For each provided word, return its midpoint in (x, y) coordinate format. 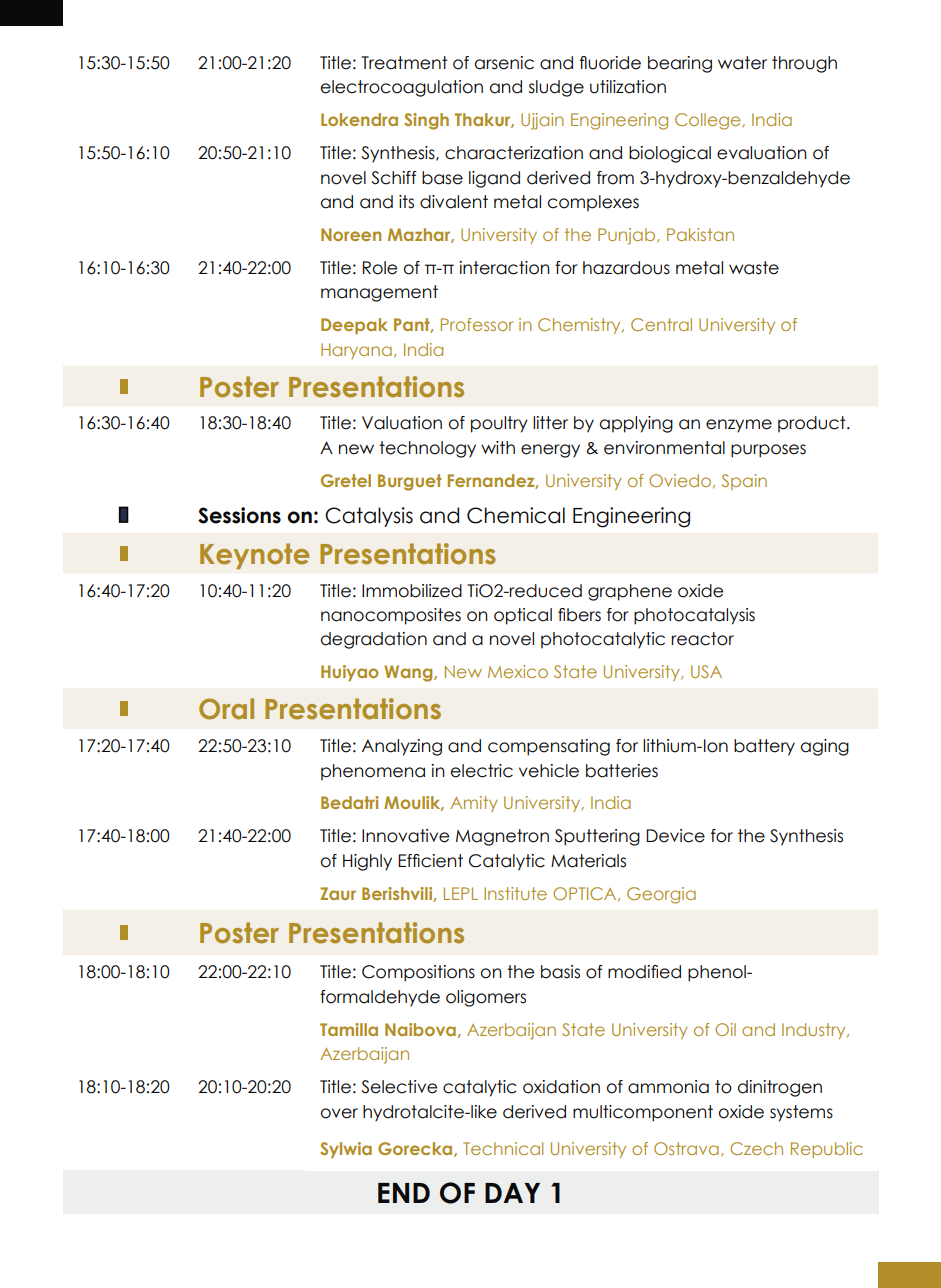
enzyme (739, 426)
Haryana (356, 351)
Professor (477, 324)
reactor (702, 639)
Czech (756, 1148)
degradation (374, 640)
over (339, 1113)
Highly (367, 862)
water (742, 63)
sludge (556, 88)
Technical (503, 1148)
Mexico (518, 671)
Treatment (404, 63)
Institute (515, 893)
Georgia (661, 895)
